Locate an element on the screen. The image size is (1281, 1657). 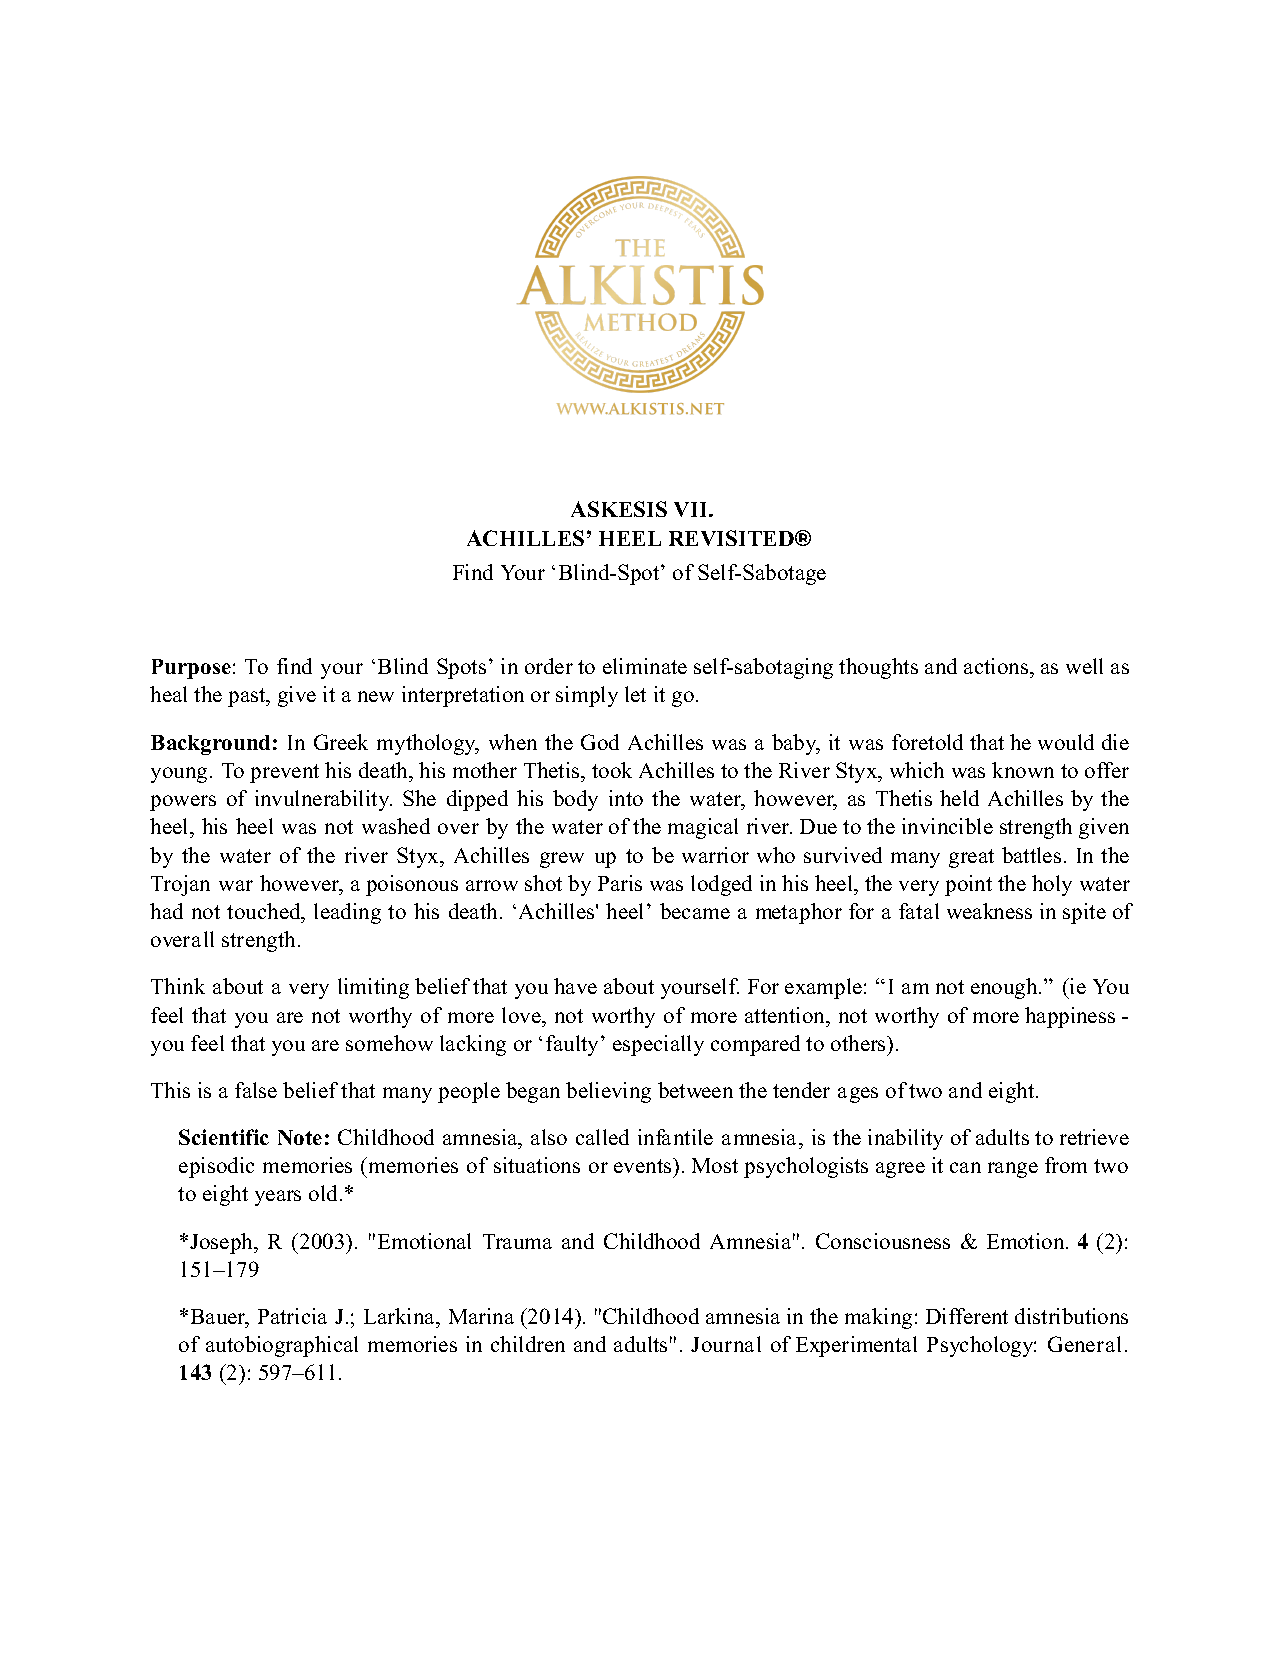
range is located at coordinates (1013, 1170).
